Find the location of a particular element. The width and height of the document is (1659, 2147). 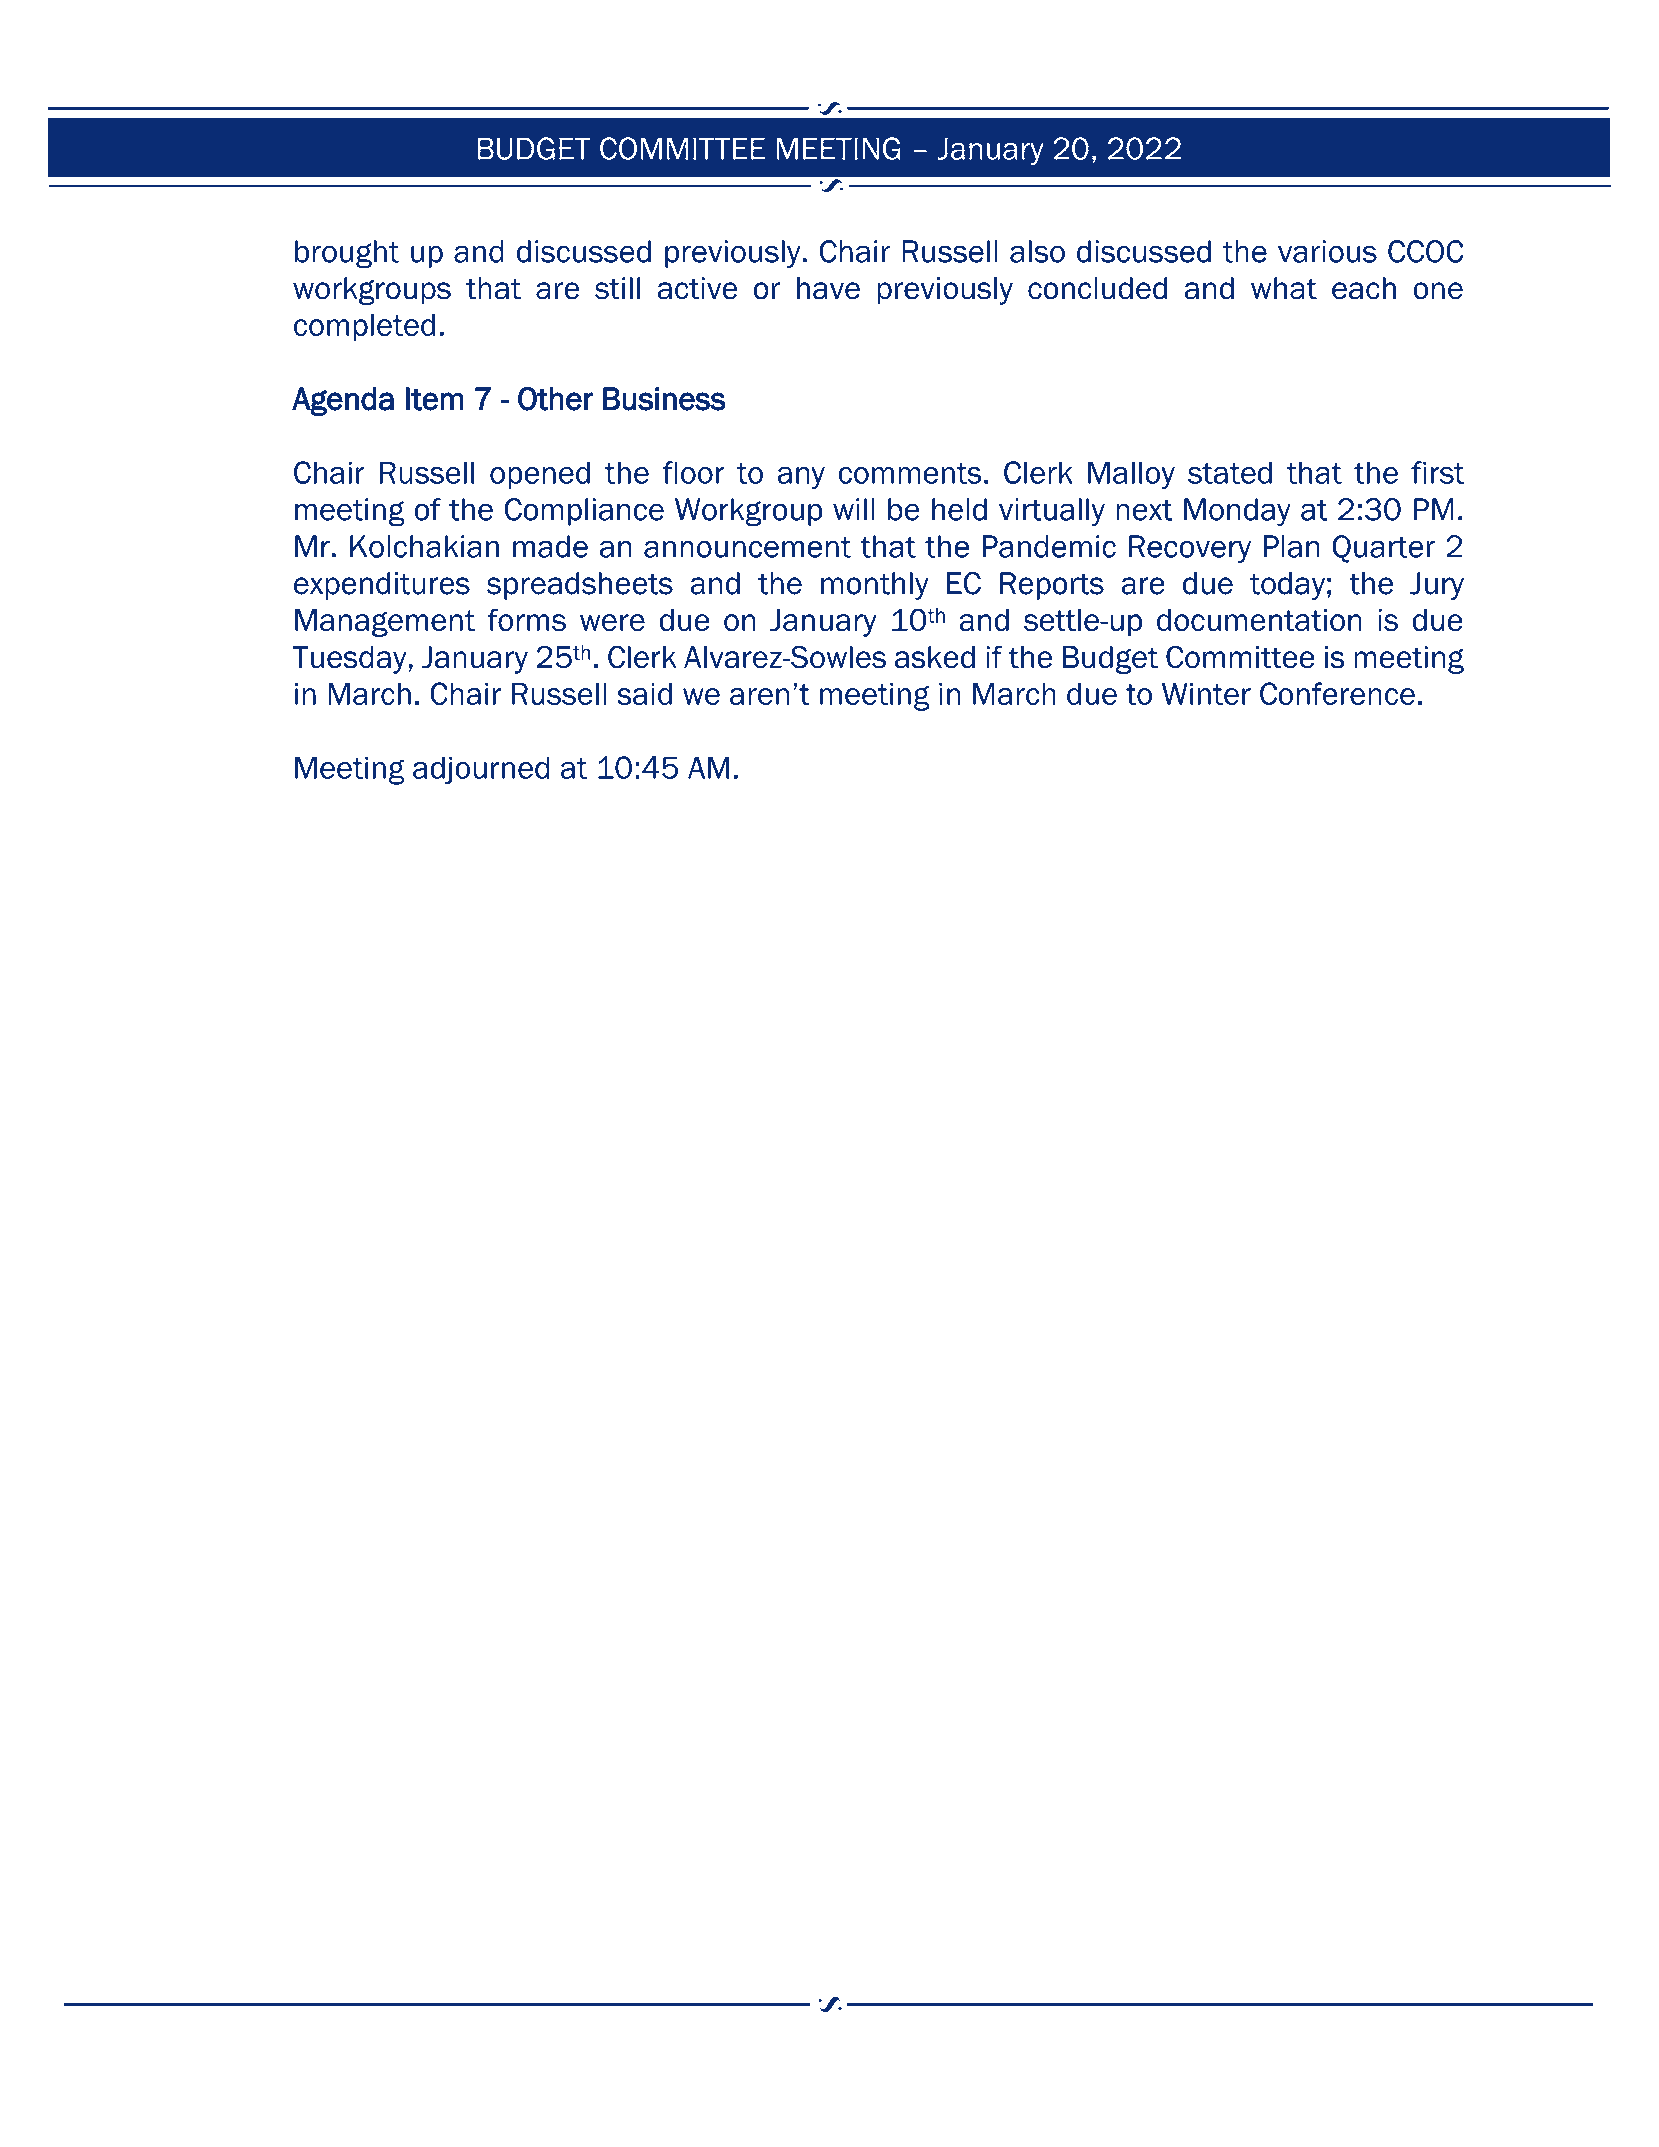

have is located at coordinates (828, 288).
